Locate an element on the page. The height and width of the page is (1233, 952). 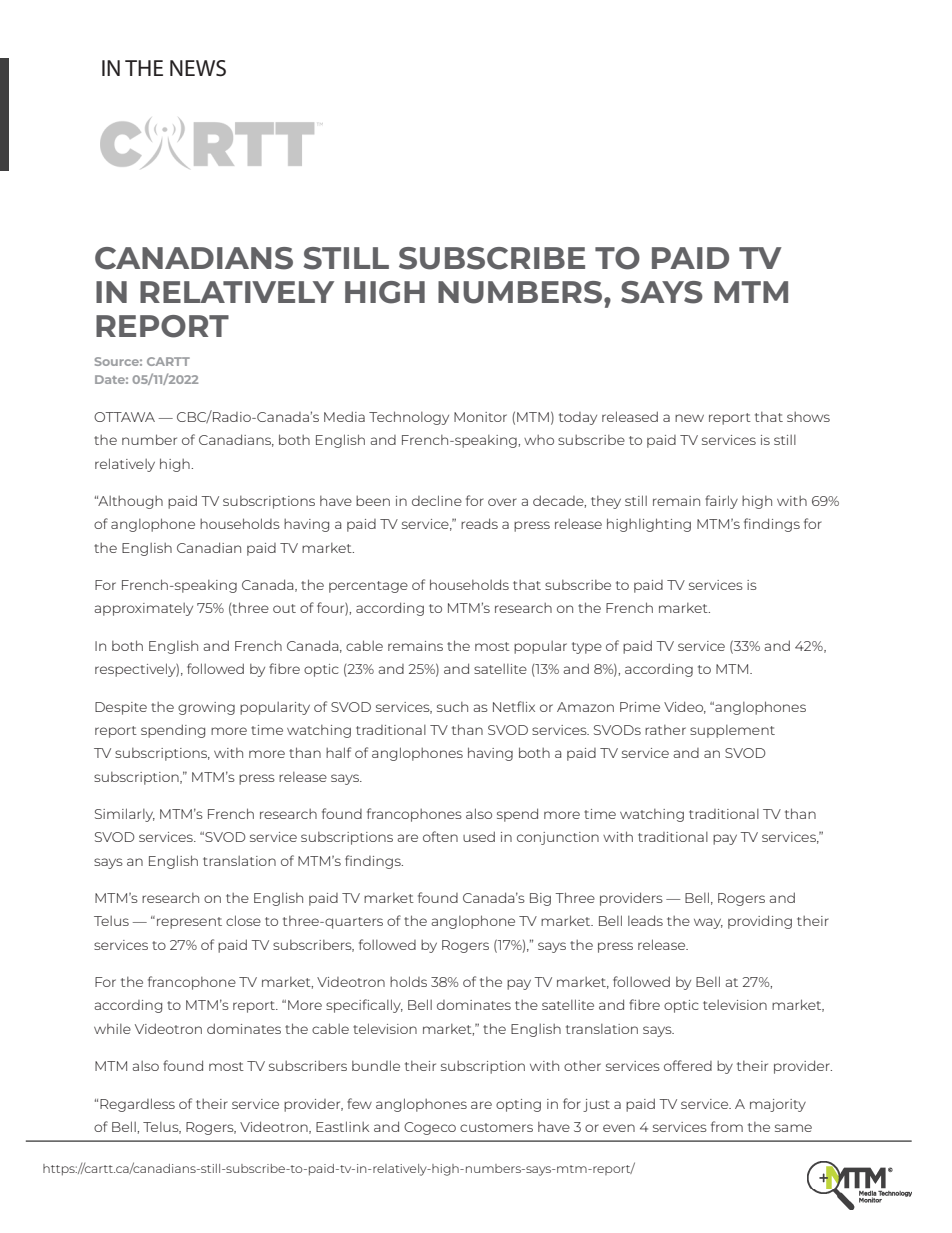
Technology is located at coordinates (409, 418).
